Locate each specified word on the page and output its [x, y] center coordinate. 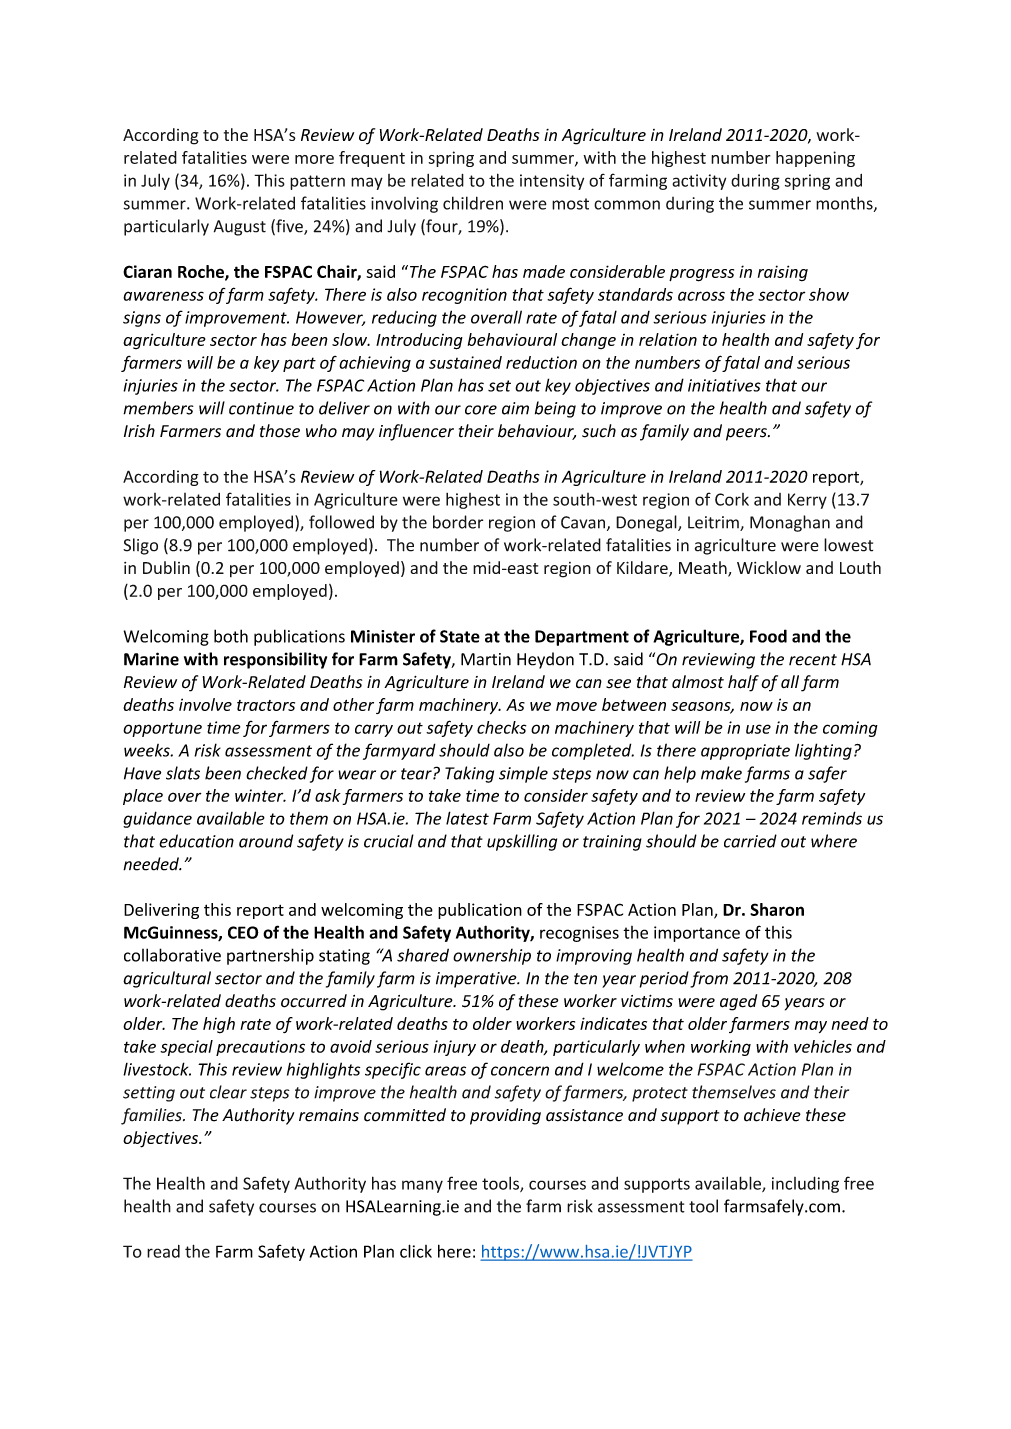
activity [699, 182]
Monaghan [790, 523]
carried [750, 841]
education [196, 841]
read [163, 1251]
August [240, 228]
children [473, 203]
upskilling [522, 842]
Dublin [166, 567]
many [422, 1186]
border [458, 522]
